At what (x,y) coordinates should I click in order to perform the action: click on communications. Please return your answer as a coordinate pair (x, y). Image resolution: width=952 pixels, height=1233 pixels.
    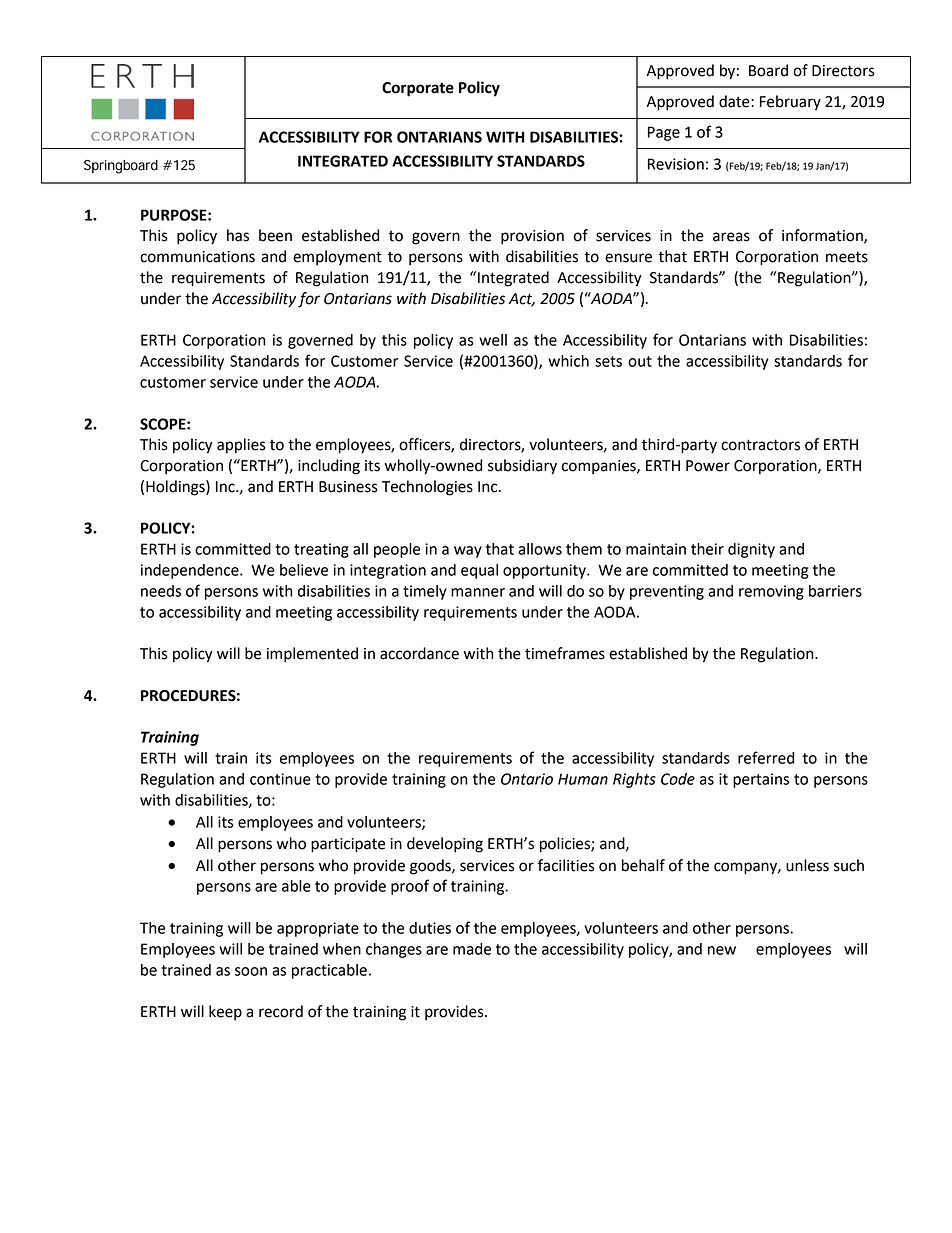
    Looking at the image, I should click on (197, 257).
